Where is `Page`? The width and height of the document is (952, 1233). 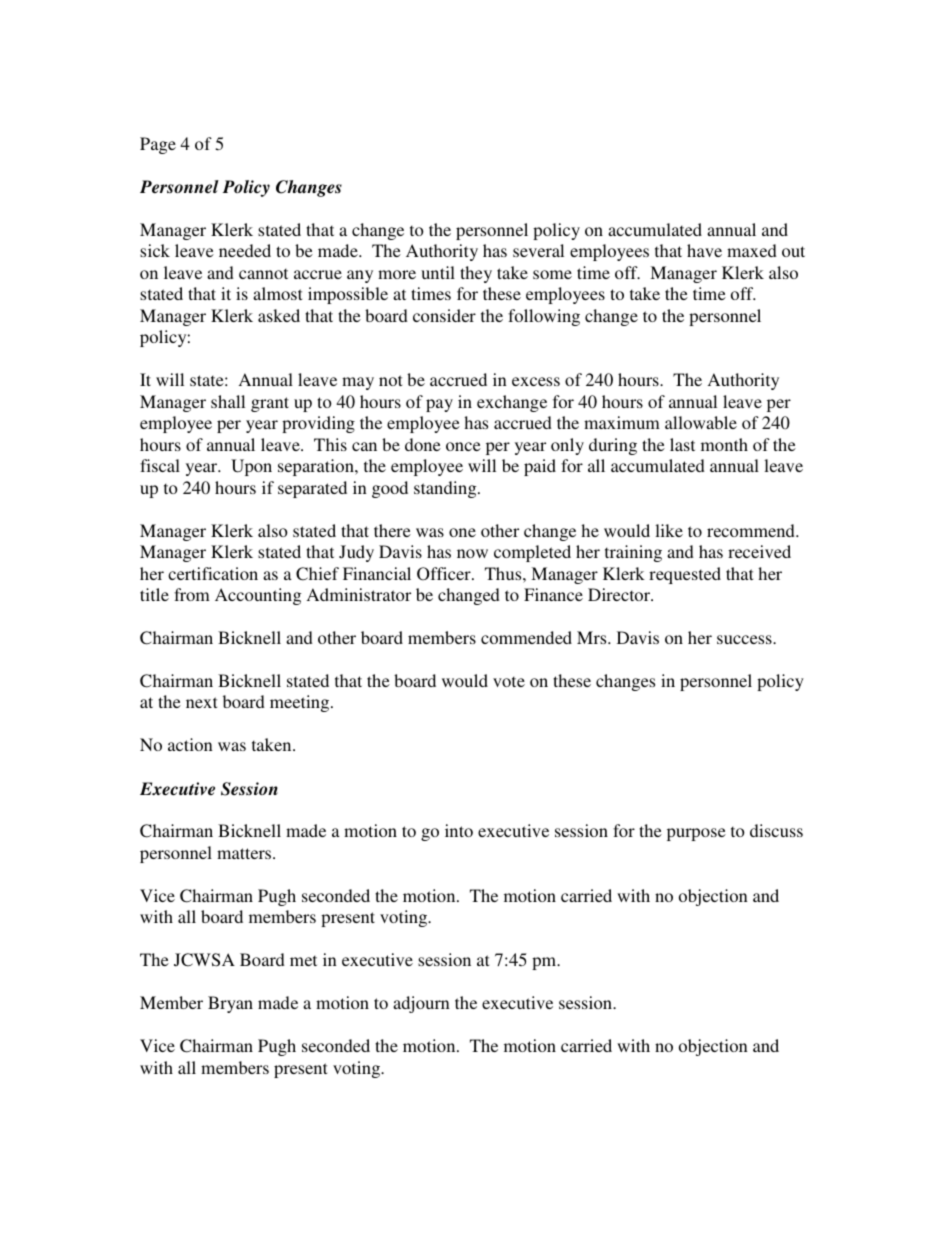
Page is located at coordinates (158, 145).
